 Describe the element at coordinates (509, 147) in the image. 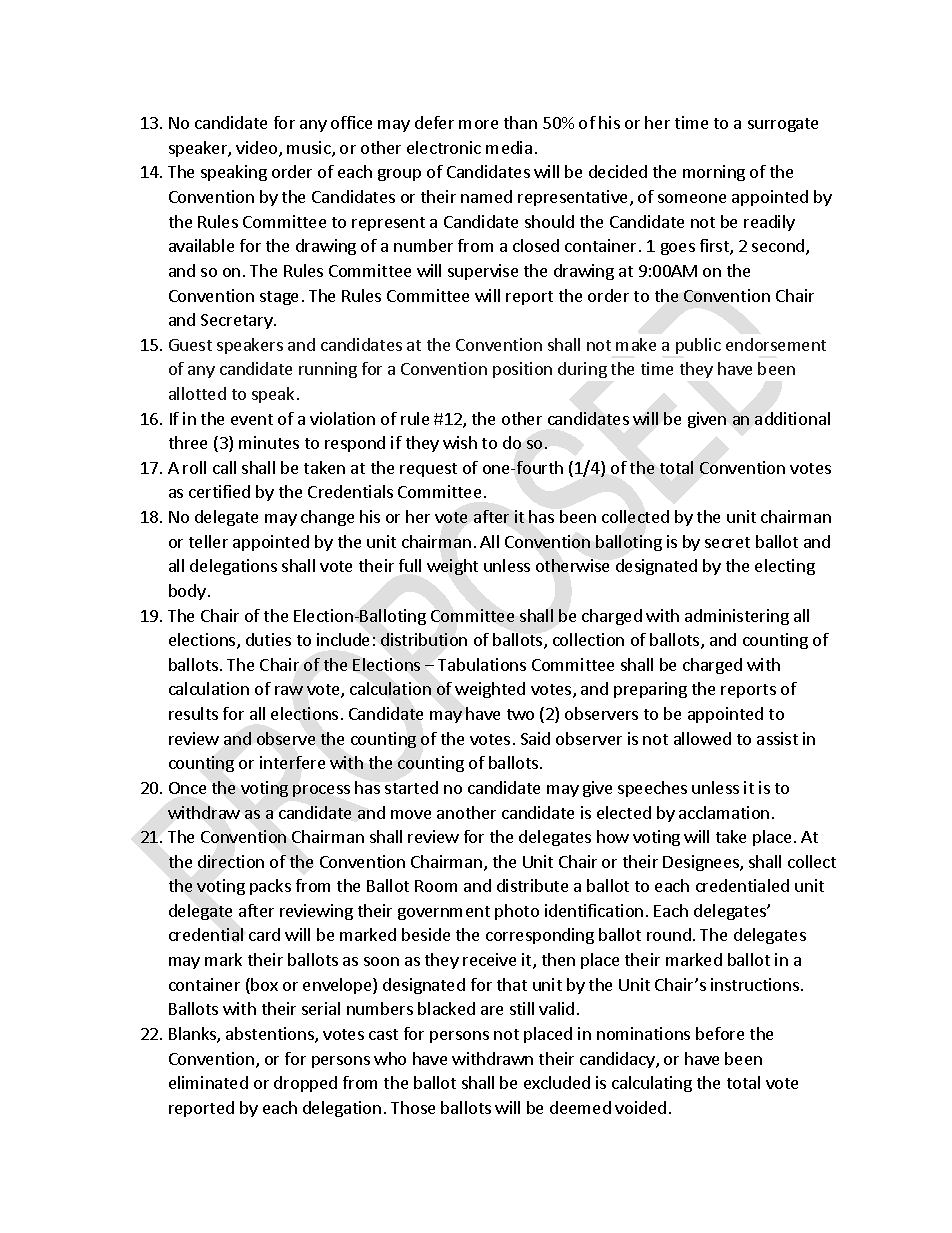

I see `media` at that location.
